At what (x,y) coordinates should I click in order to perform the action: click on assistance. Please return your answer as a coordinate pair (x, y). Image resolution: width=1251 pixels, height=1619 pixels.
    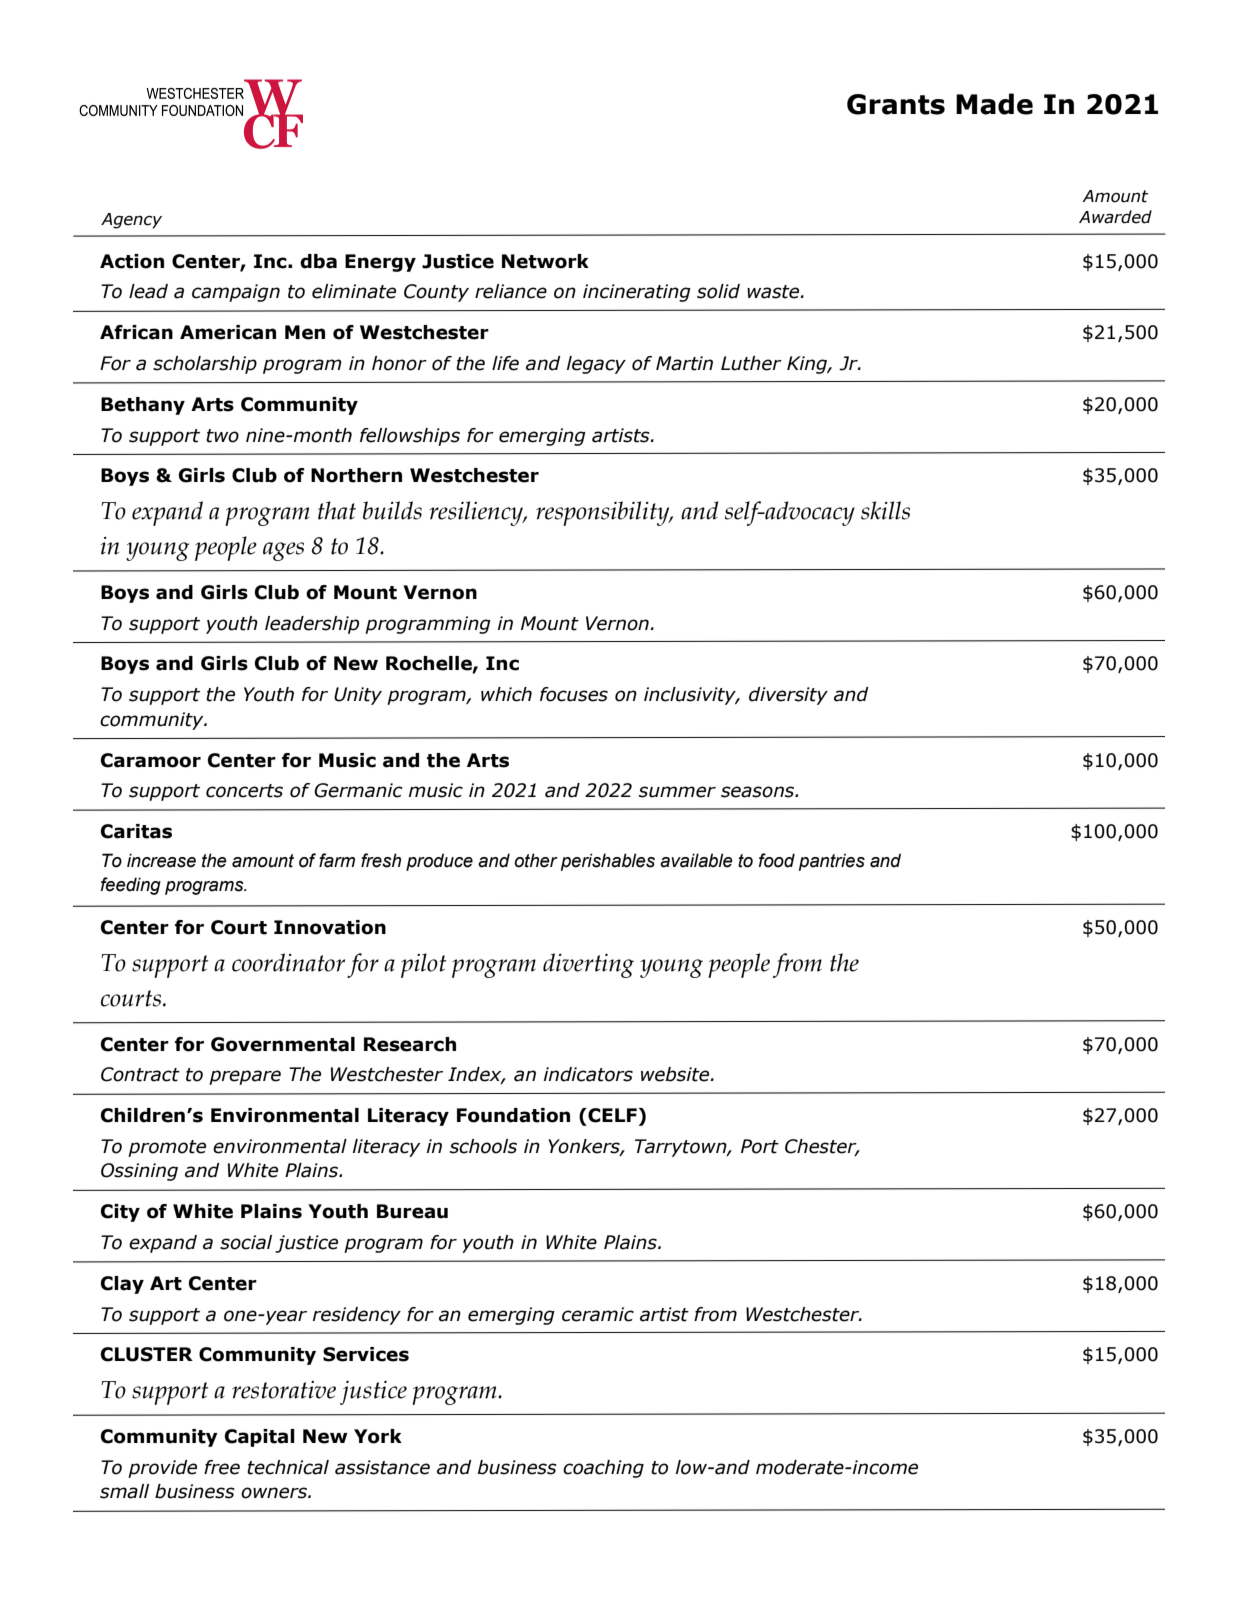
    Looking at the image, I should click on (382, 1467).
